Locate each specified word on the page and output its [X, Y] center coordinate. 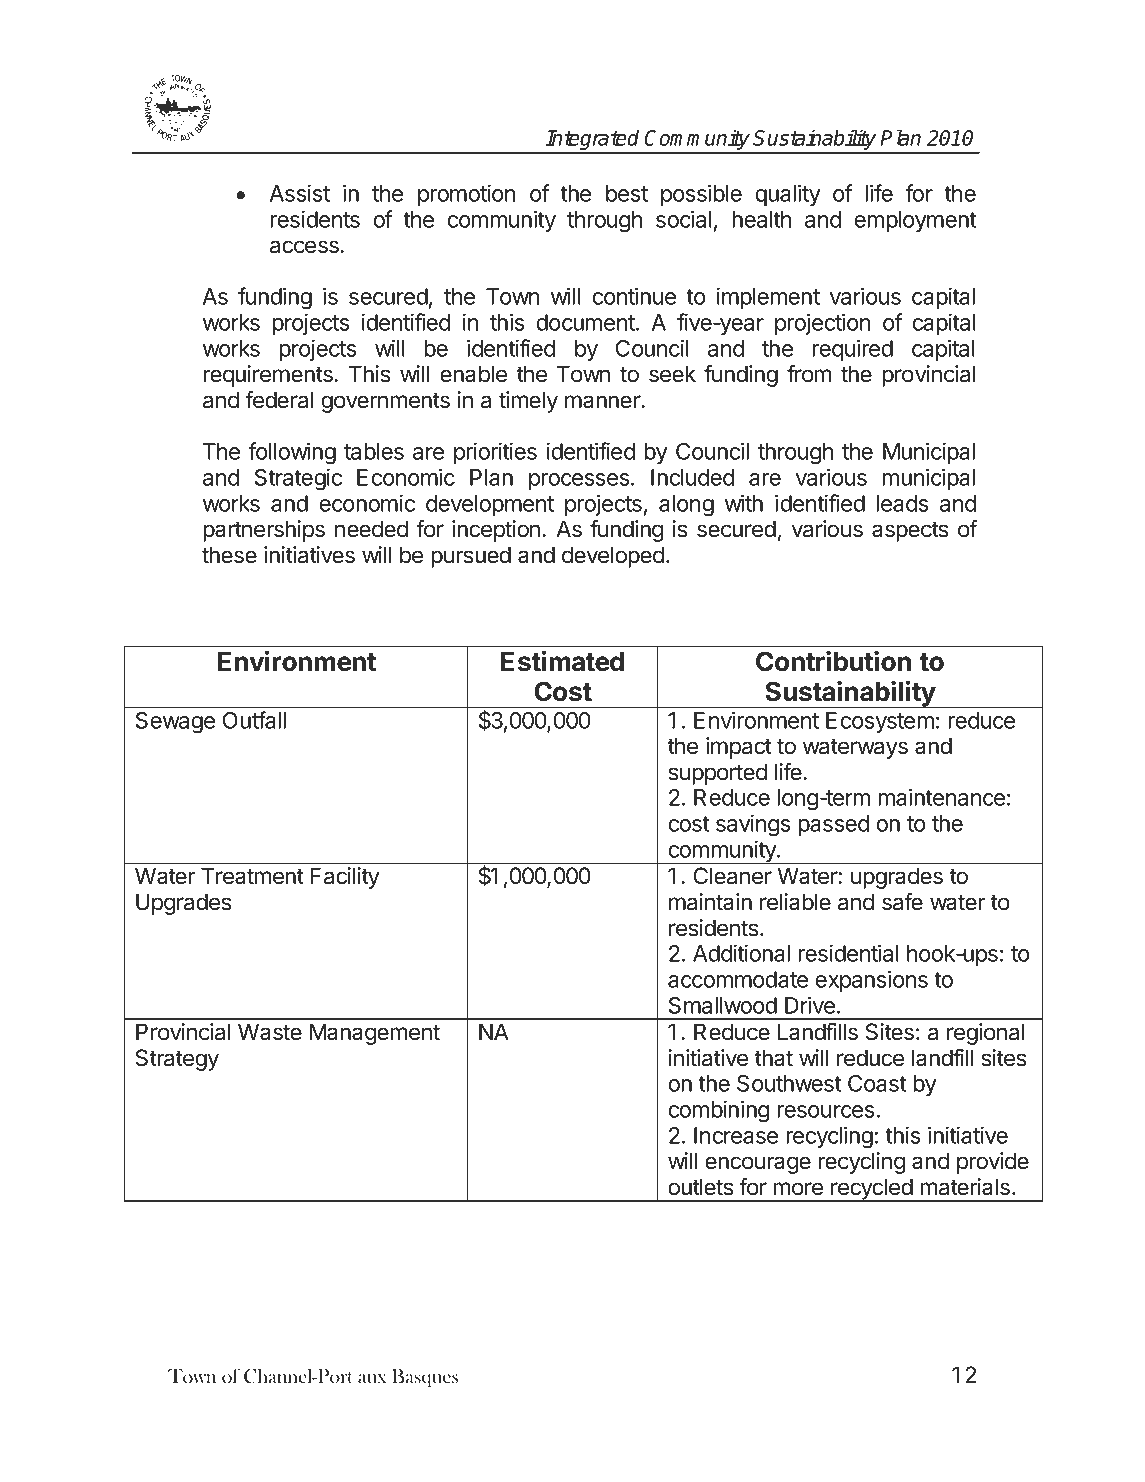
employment [915, 221]
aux [372, 1379]
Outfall [254, 720]
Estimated [562, 661]
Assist [300, 193]
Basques [425, 1378]
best [627, 193]
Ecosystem [880, 722]
